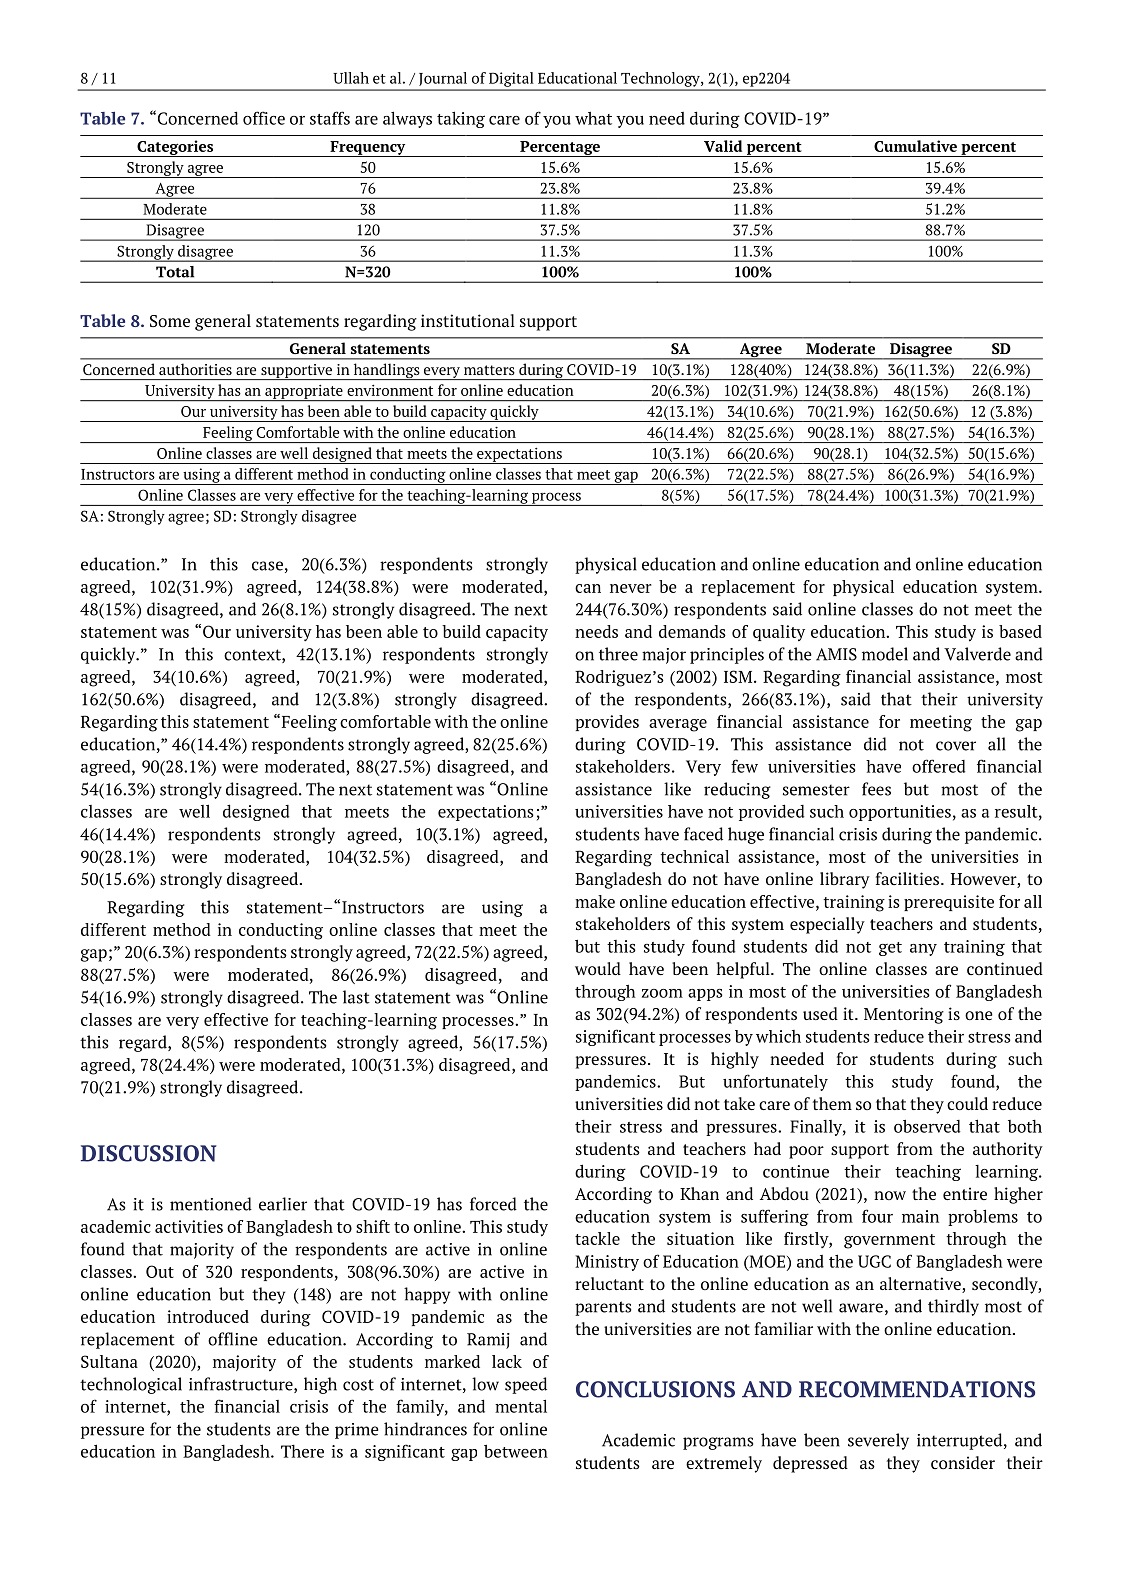 The image size is (1123, 1587). I want to click on context, so click(253, 656).
